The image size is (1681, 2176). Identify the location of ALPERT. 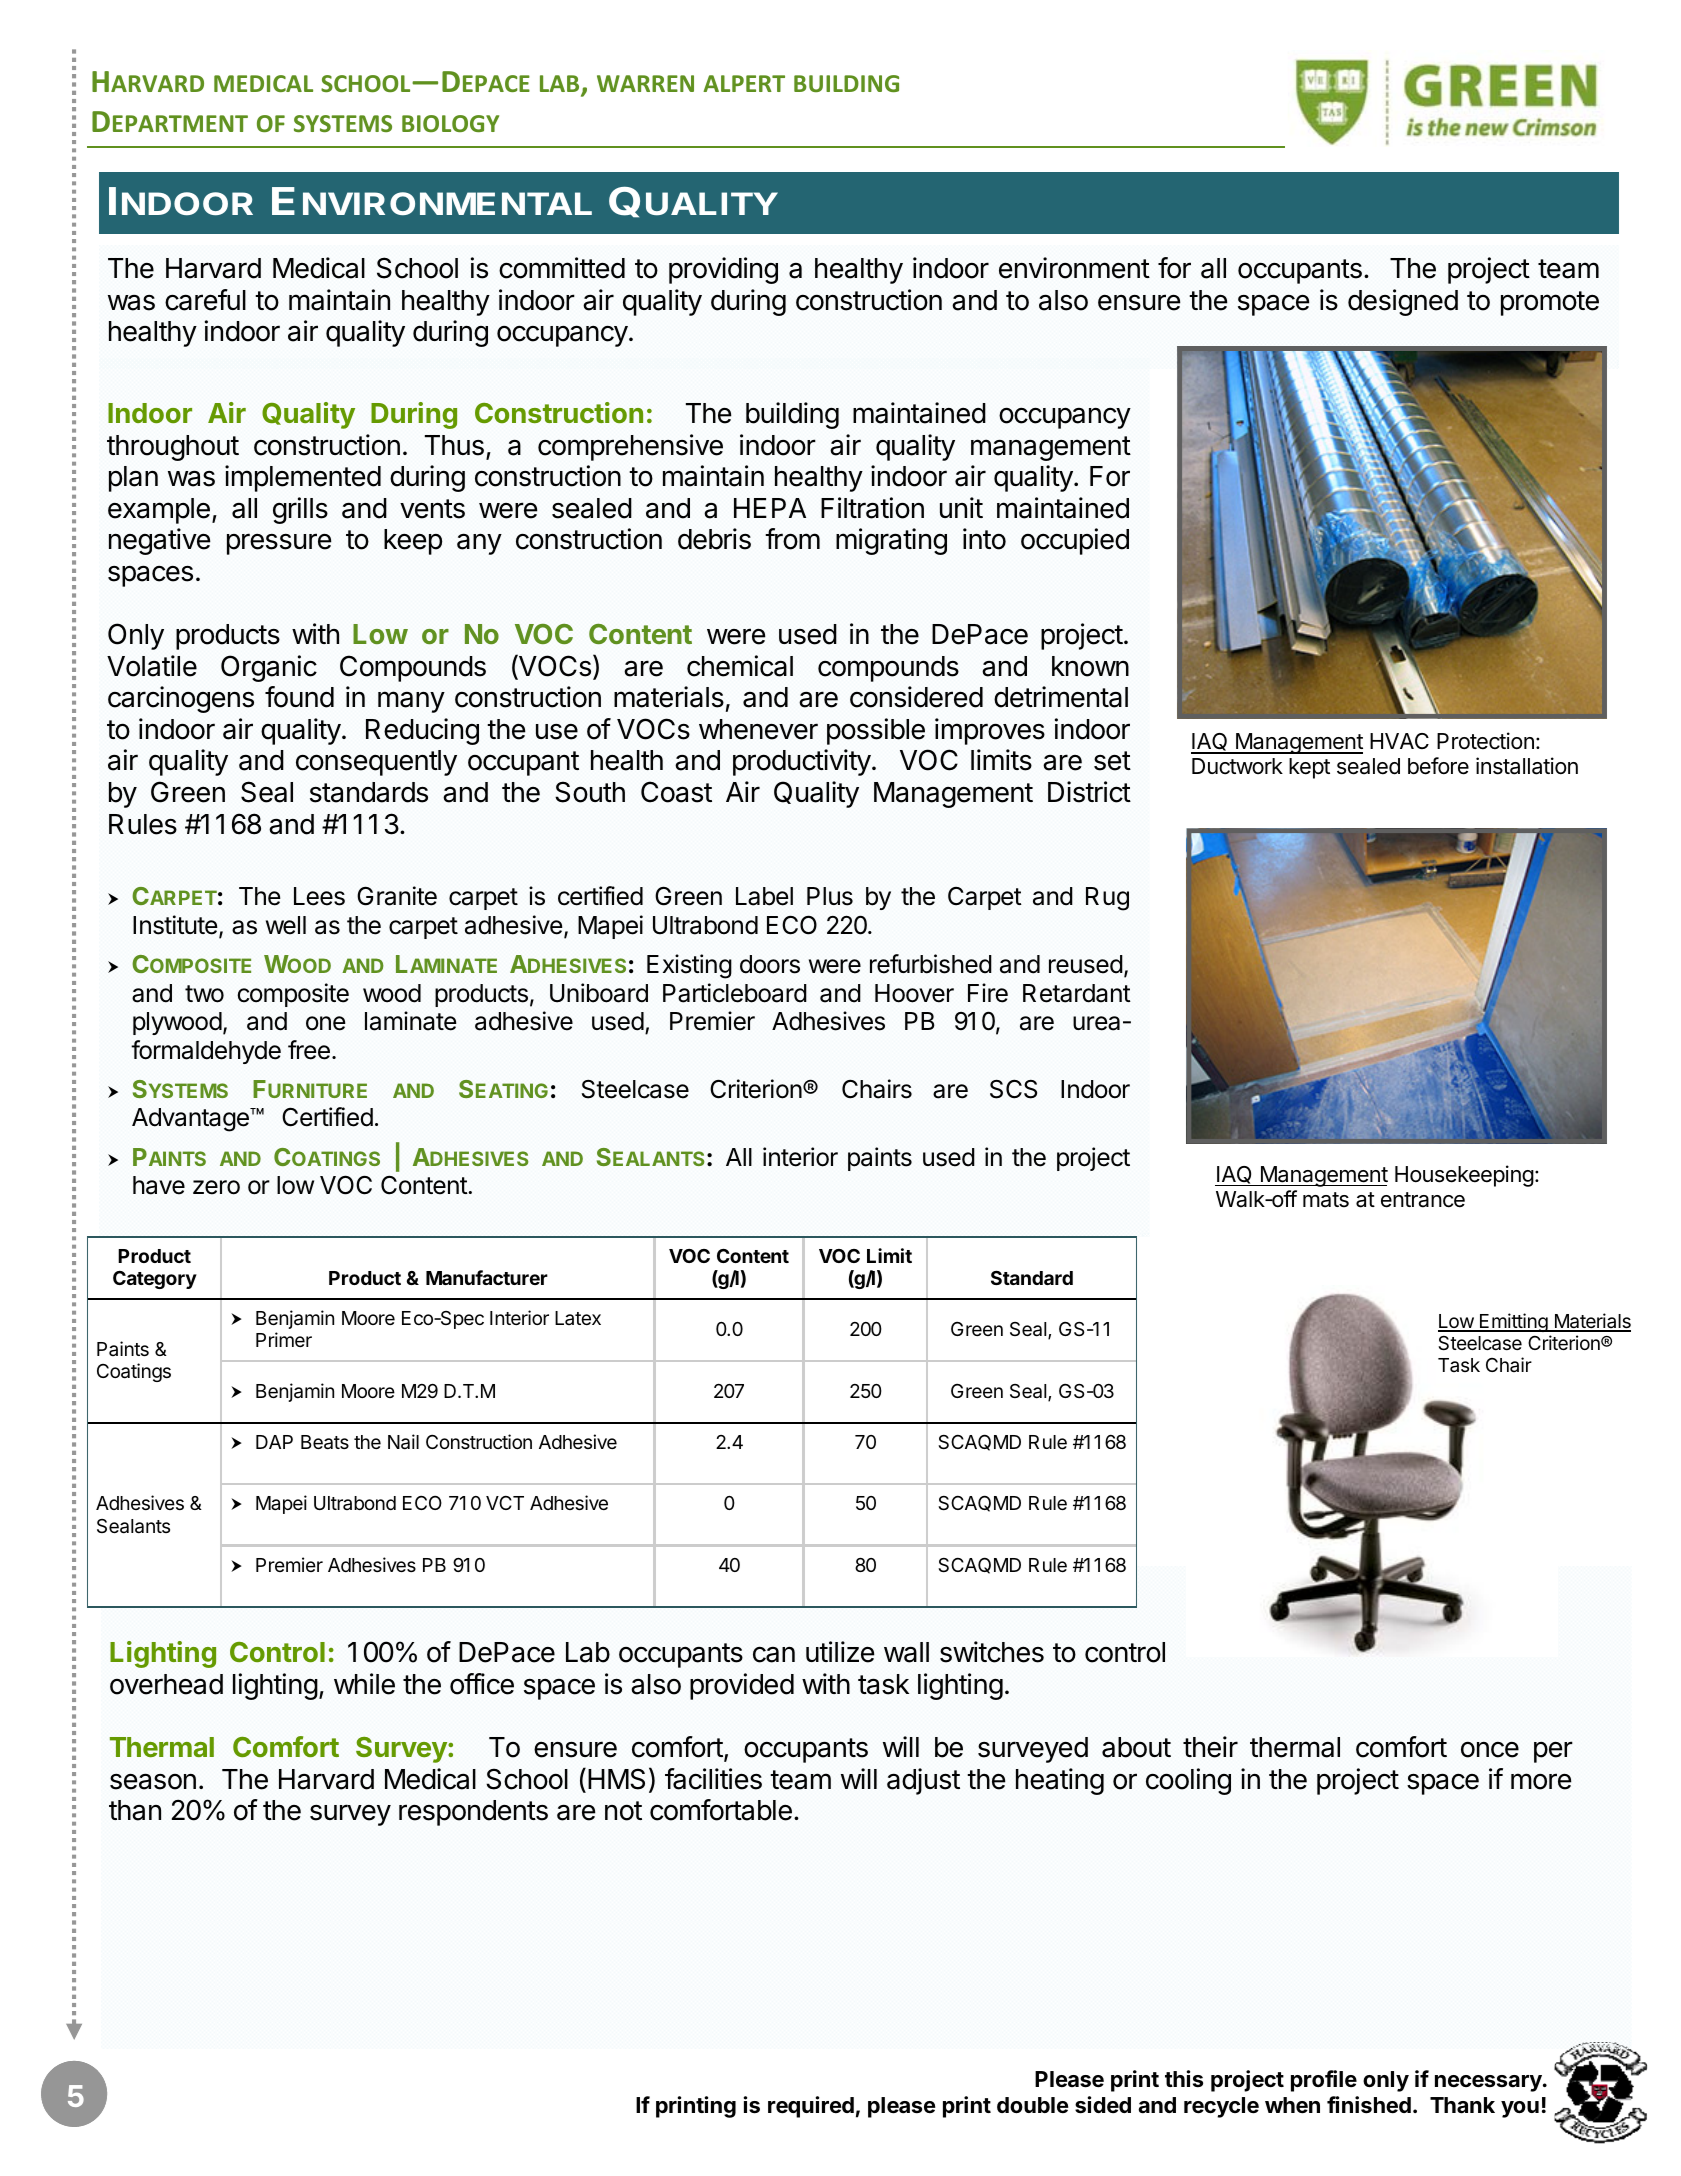
(744, 83).
